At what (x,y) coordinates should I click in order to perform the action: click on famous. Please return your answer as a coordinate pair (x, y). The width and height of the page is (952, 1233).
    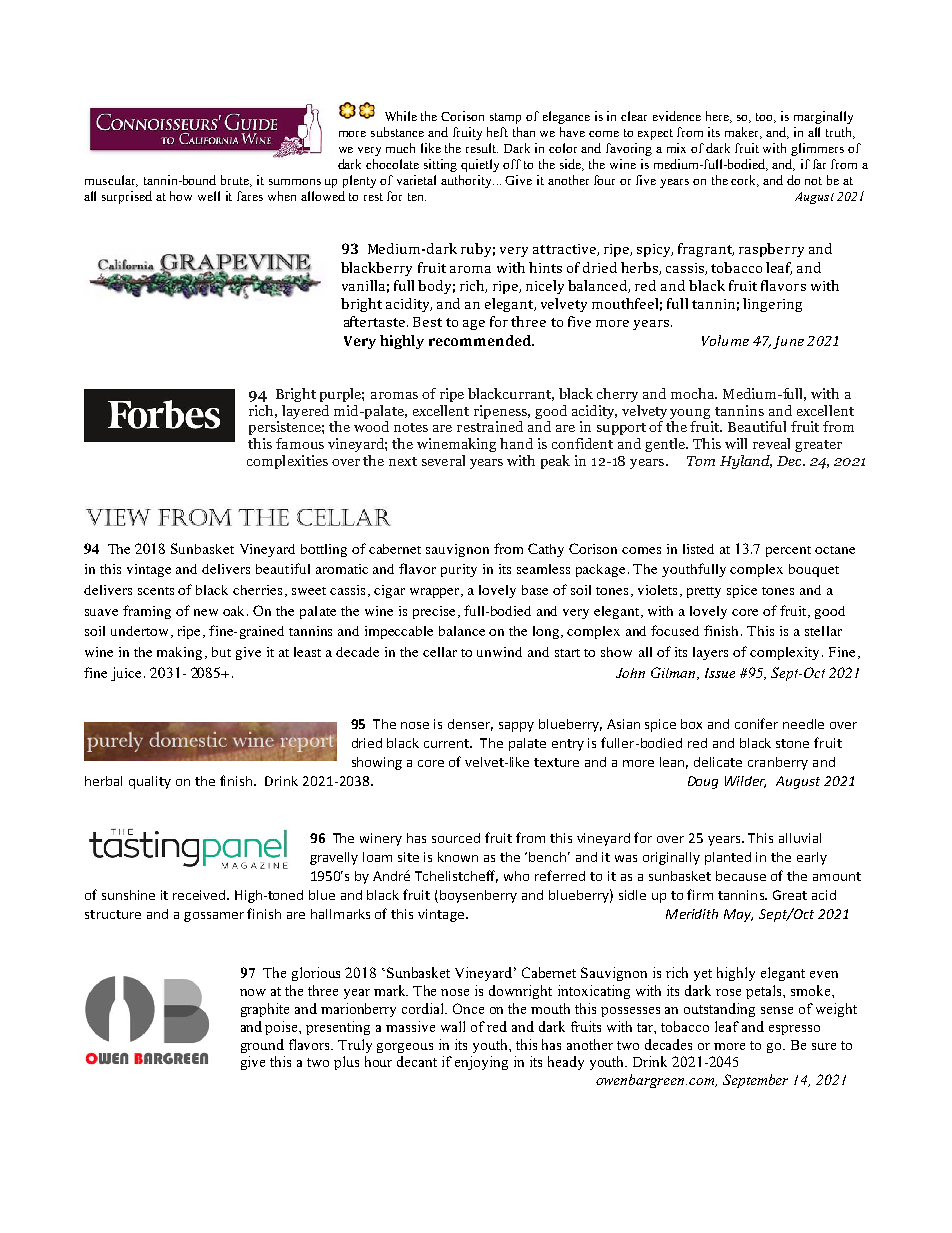
    Looking at the image, I should click on (300, 443).
